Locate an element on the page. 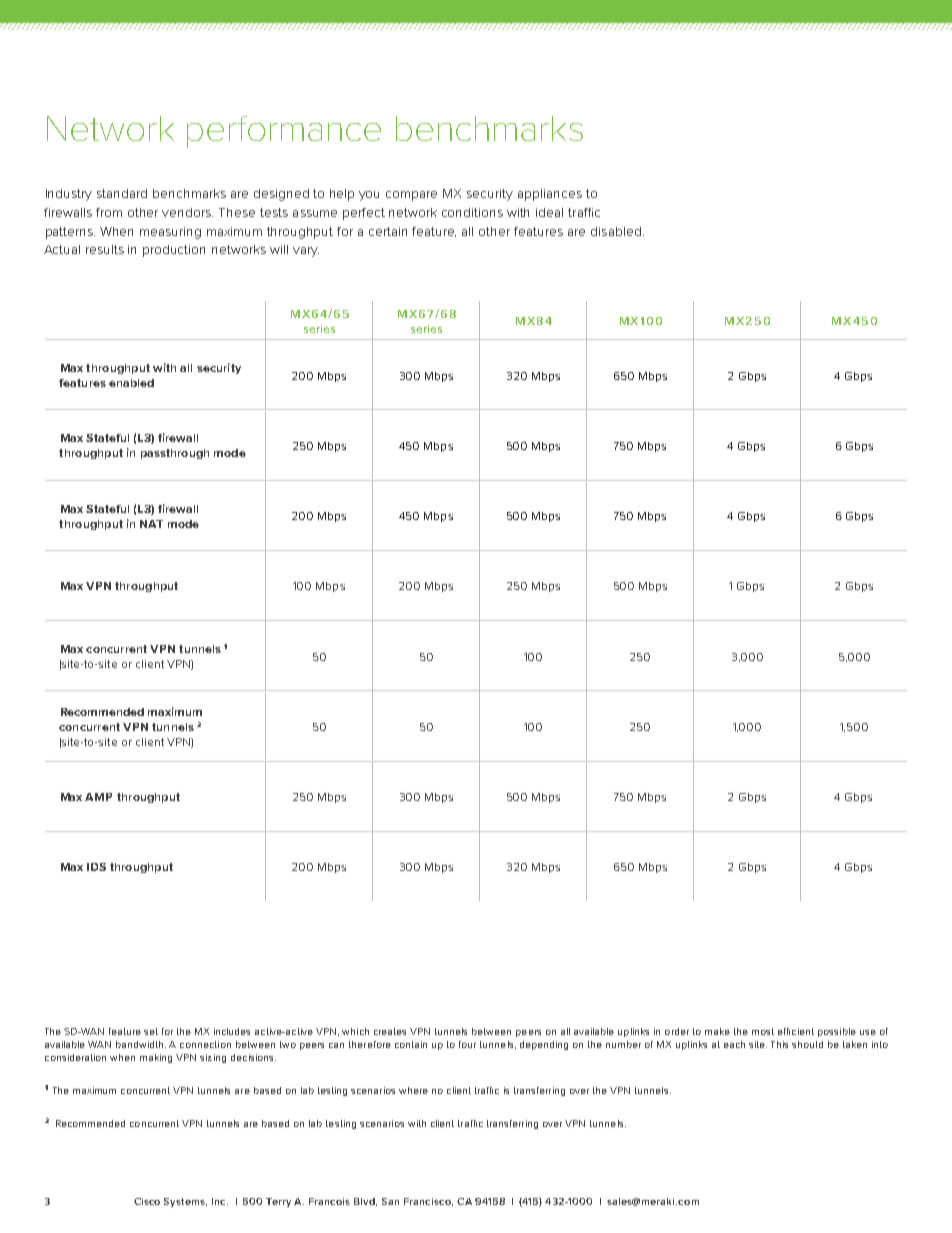 Image resolution: width=952 pixels, height=1233 pixels. efficient is located at coordinates (796, 1031).
